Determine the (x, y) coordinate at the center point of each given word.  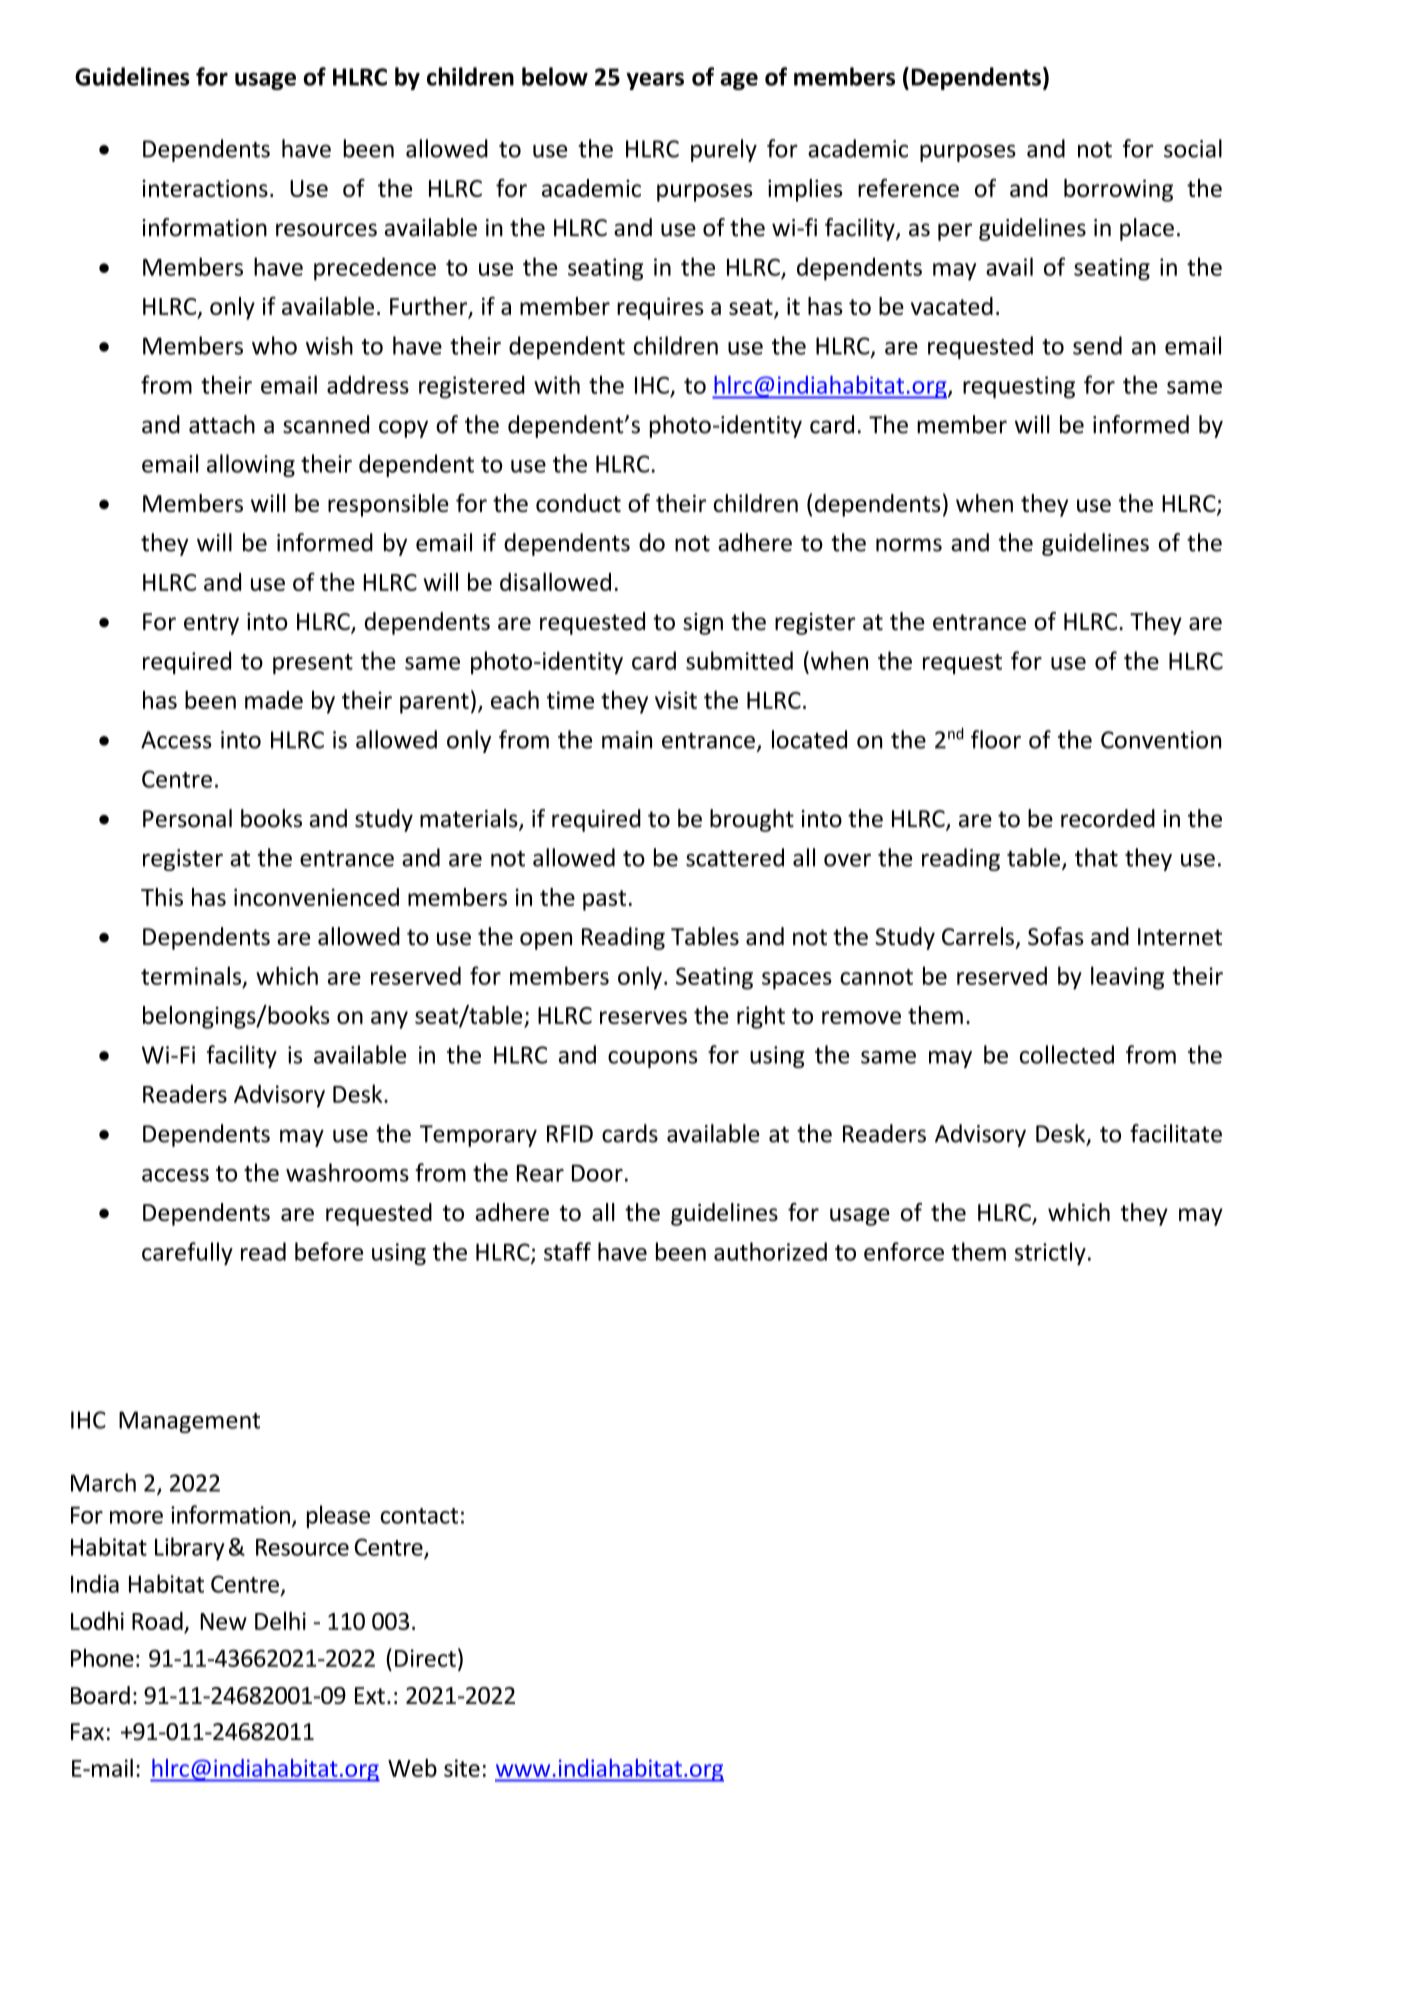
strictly (1050, 1253)
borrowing (1118, 190)
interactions (205, 188)
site (462, 1768)
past (604, 900)
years (655, 81)
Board (100, 1695)
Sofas (1056, 936)
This (162, 897)
